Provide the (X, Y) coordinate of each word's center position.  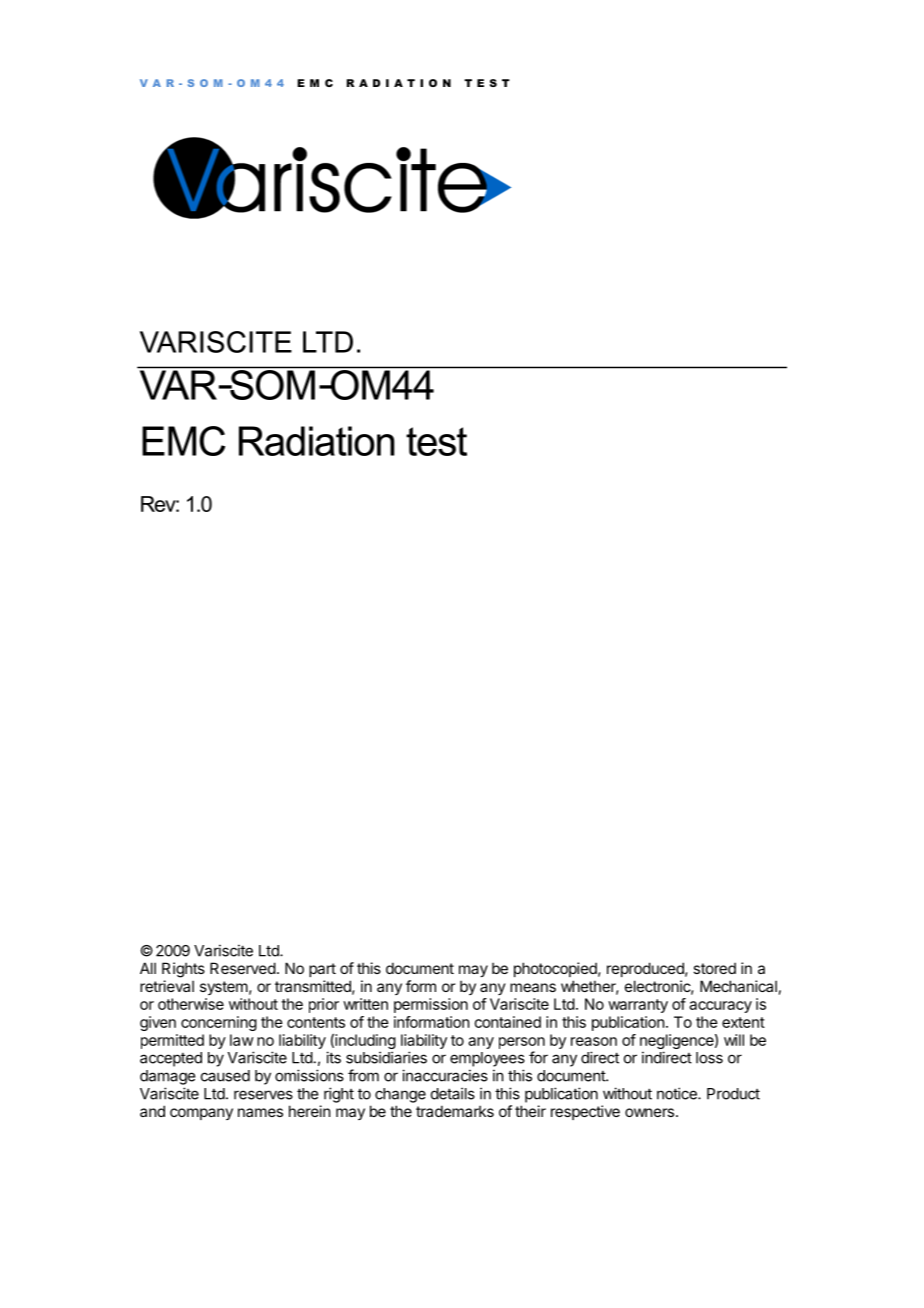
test (436, 441)
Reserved (243, 968)
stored (714, 968)
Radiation (317, 441)
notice (678, 1093)
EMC (183, 441)
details (453, 1093)
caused (225, 1076)
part (322, 970)
